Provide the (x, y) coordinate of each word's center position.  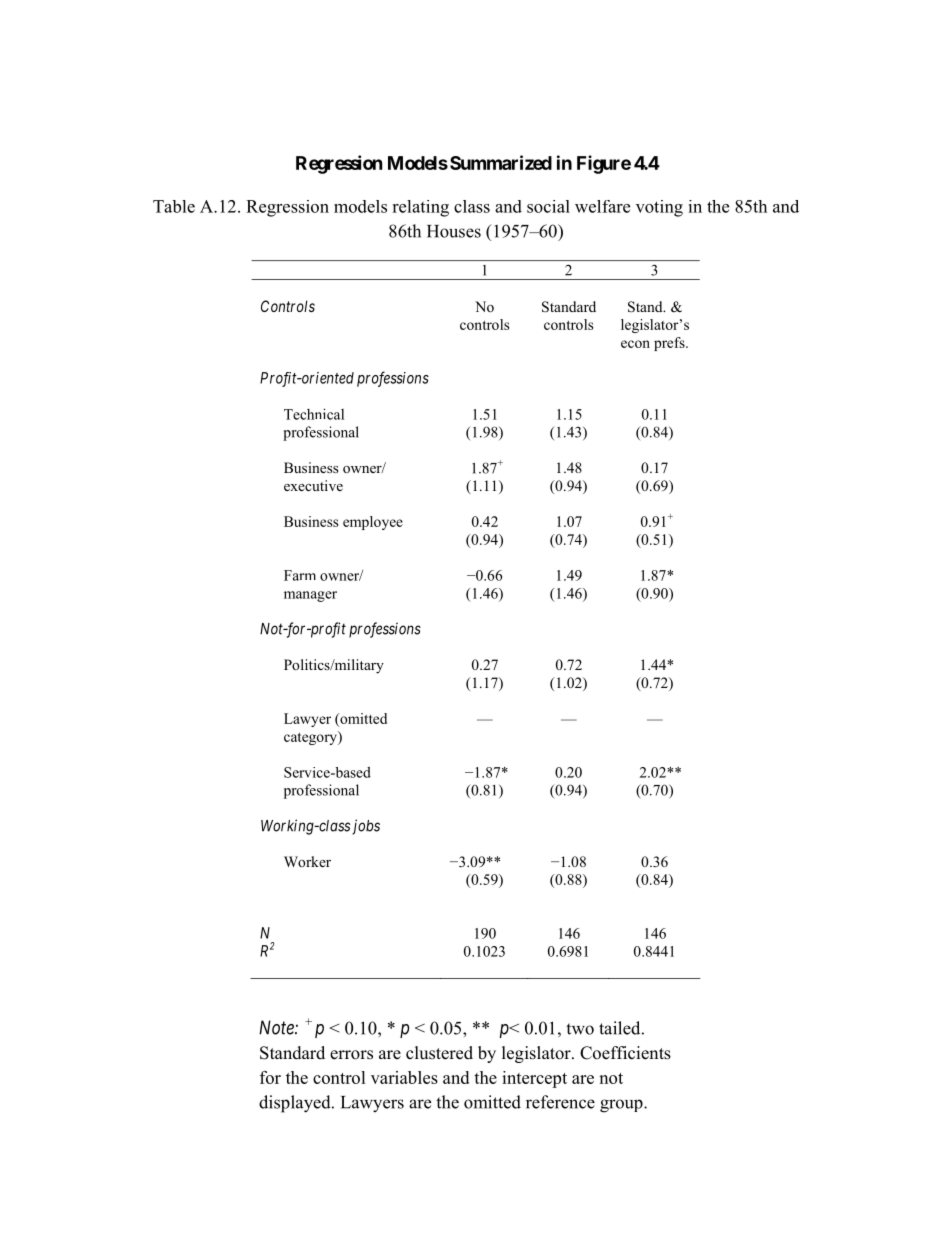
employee (373, 523)
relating (420, 208)
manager (310, 596)
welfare (602, 206)
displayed (296, 1104)
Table (174, 206)
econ (635, 344)
